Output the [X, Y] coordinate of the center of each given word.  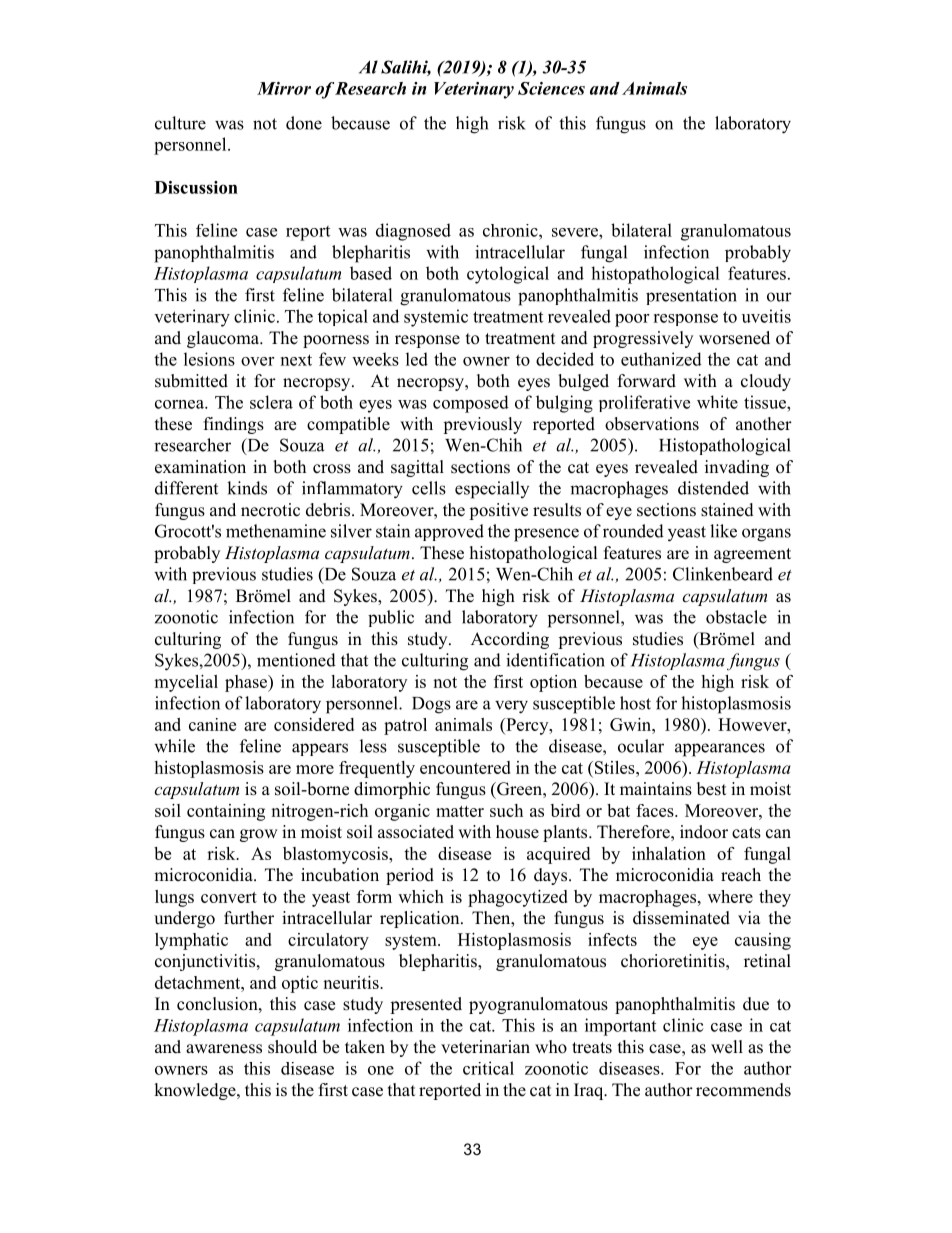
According [510, 640]
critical [488, 1068]
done [304, 123]
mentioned [296, 660]
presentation [691, 296]
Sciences [551, 88]
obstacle [736, 617]
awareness [224, 1049]
